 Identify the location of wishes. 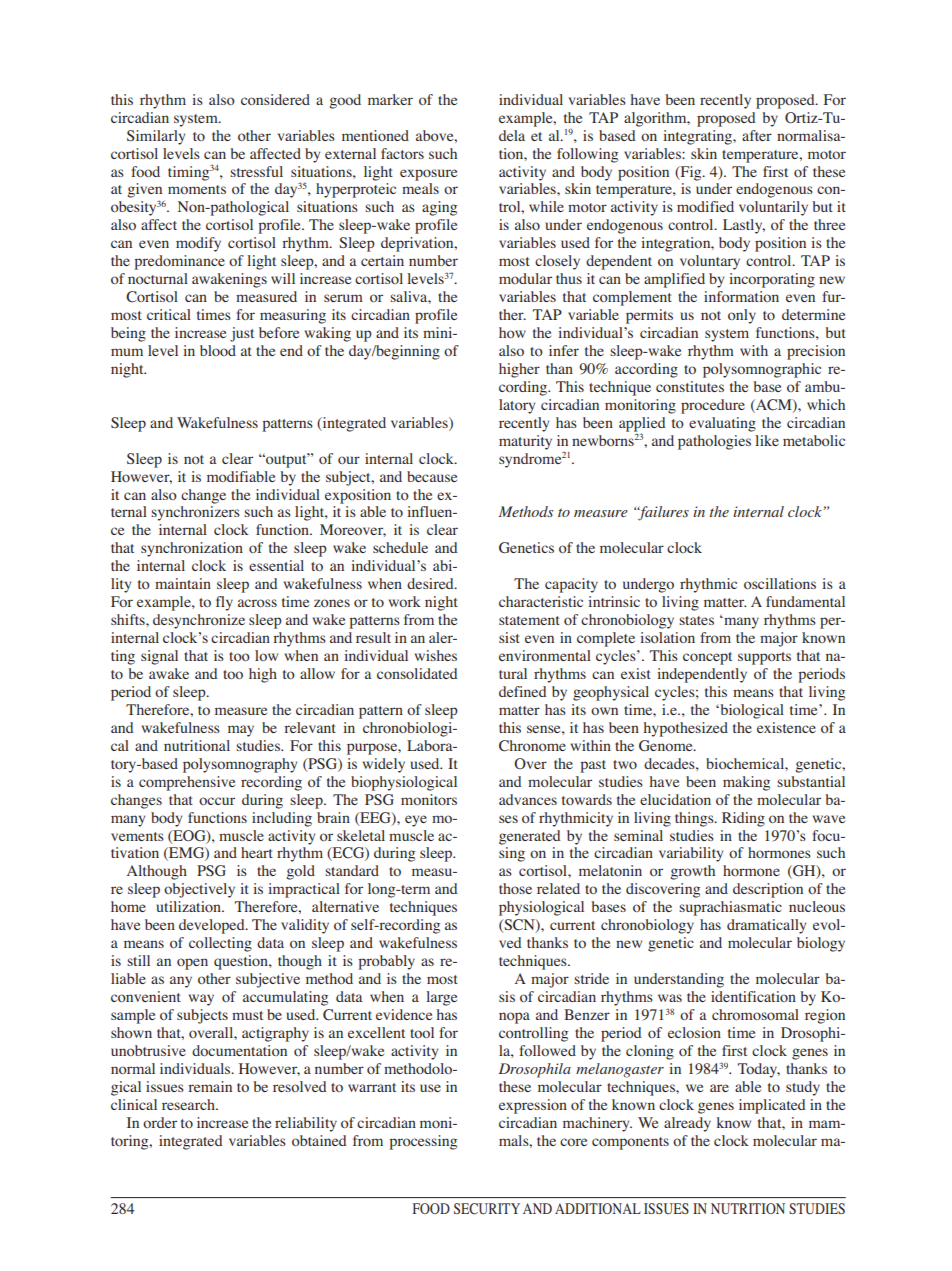
(436, 655).
